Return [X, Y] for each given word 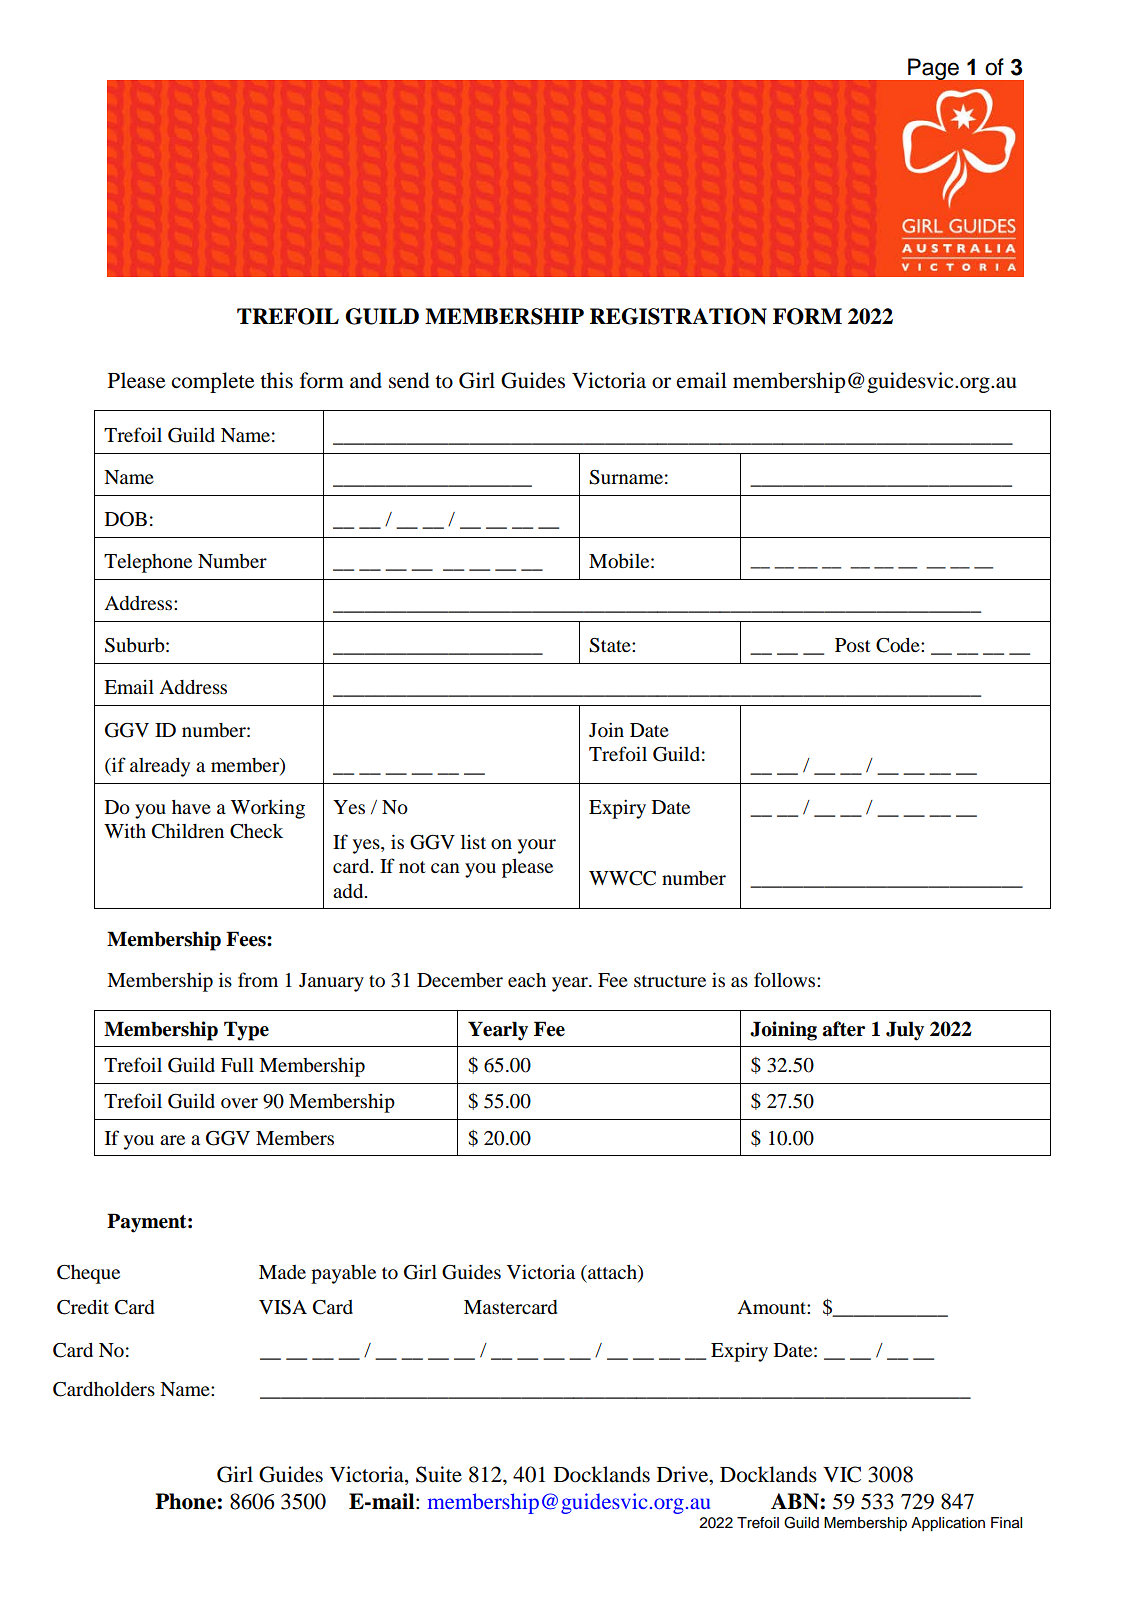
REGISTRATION [678, 316]
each [527, 980]
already [160, 767]
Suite [439, 1474]
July [905, 1031]
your [537, 846]
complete [213, 382]
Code [899, 645]
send [409, 380]
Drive [684, 1475]
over [239, 1103]
